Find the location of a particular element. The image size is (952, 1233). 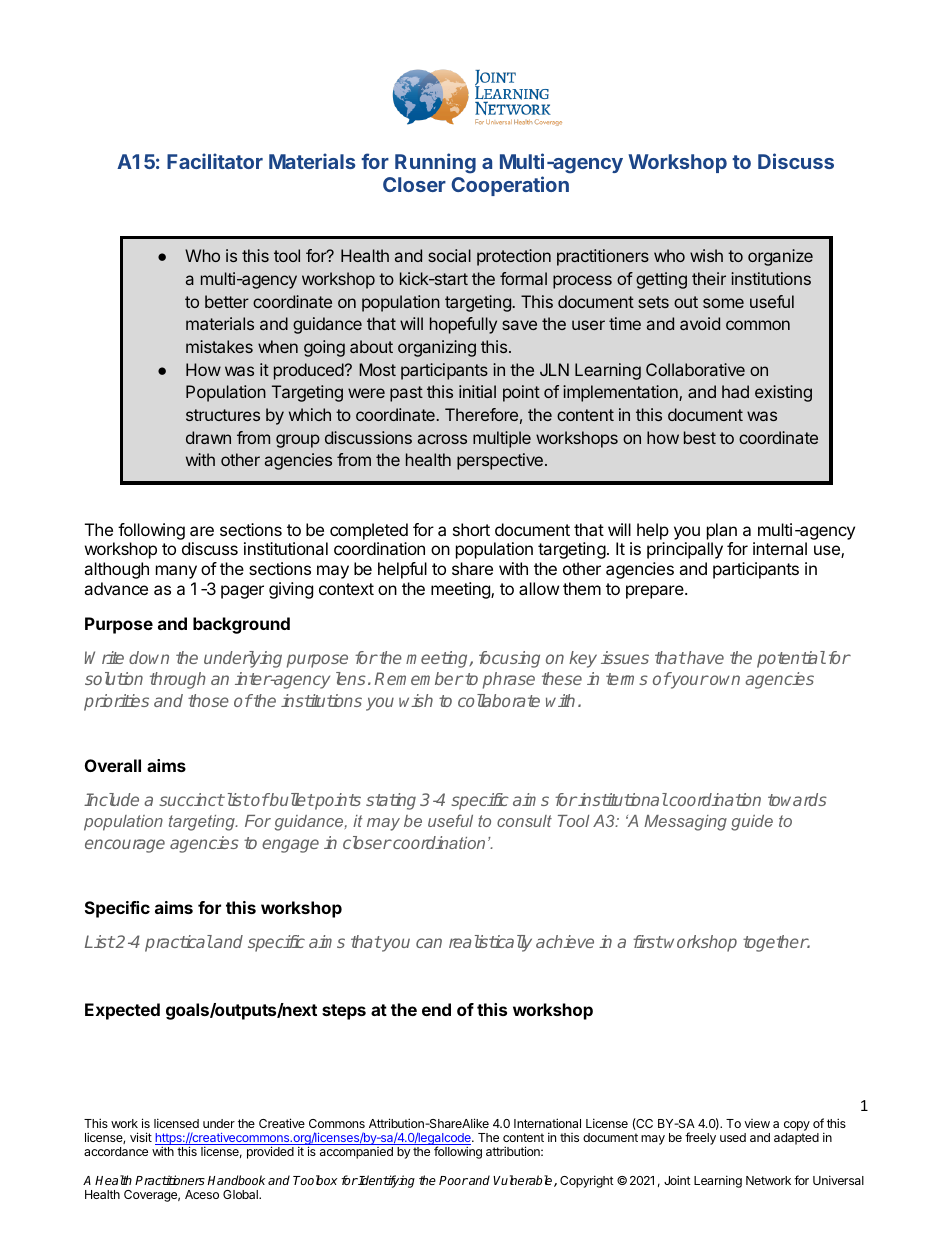

Handbook is located at coordinates (236, 1180).
